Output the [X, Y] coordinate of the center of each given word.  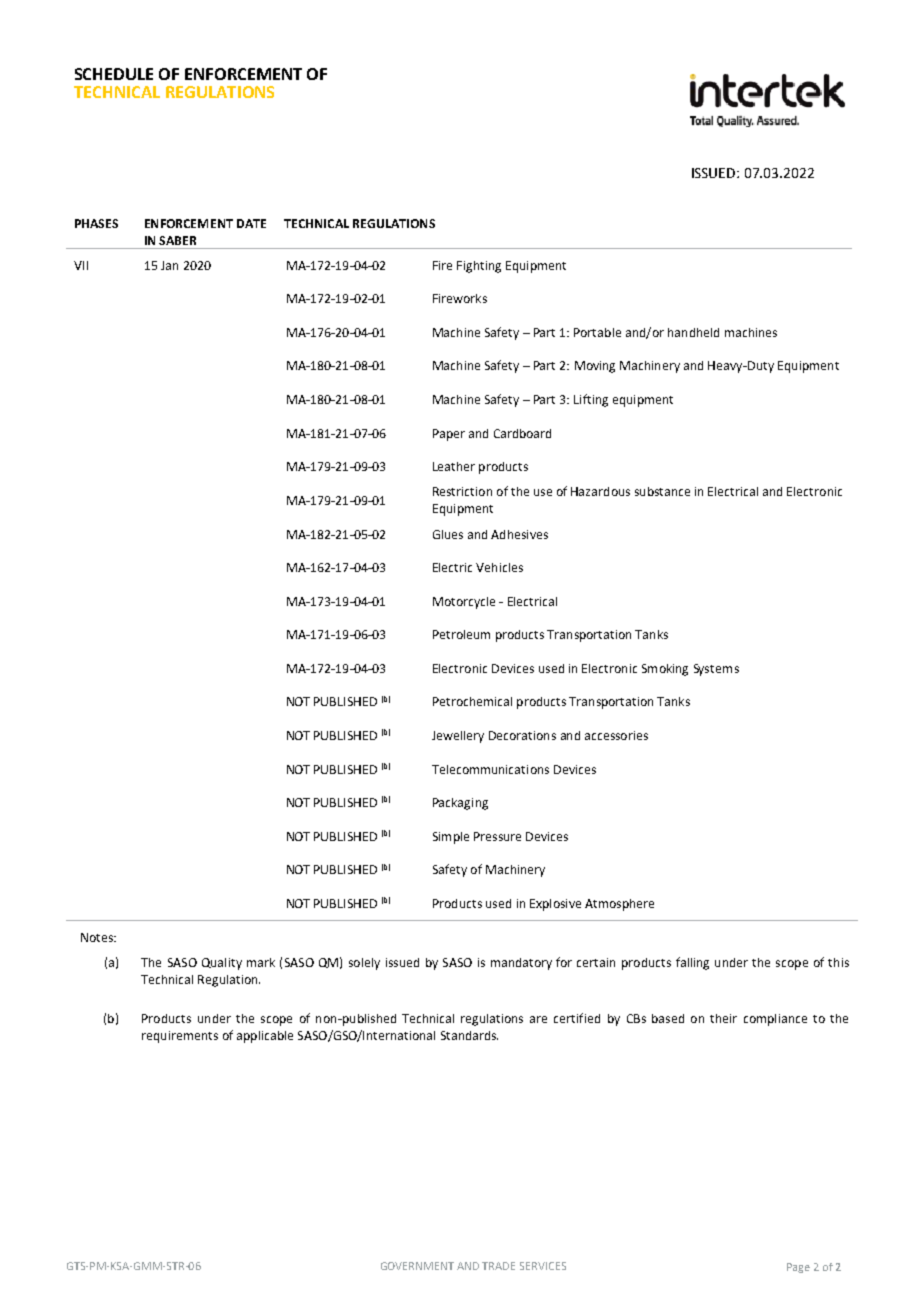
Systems [716, 670]
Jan [169, 265]
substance [662, 491]
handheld [693, 332]
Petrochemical [472, 701]
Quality [222, 964]
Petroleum [461, 634]
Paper [449, 435]
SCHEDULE [114, 74]
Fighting [479, 267]
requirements [180, 1037]
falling [692, 963]
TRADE [498, 1266]
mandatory [521, 964]
